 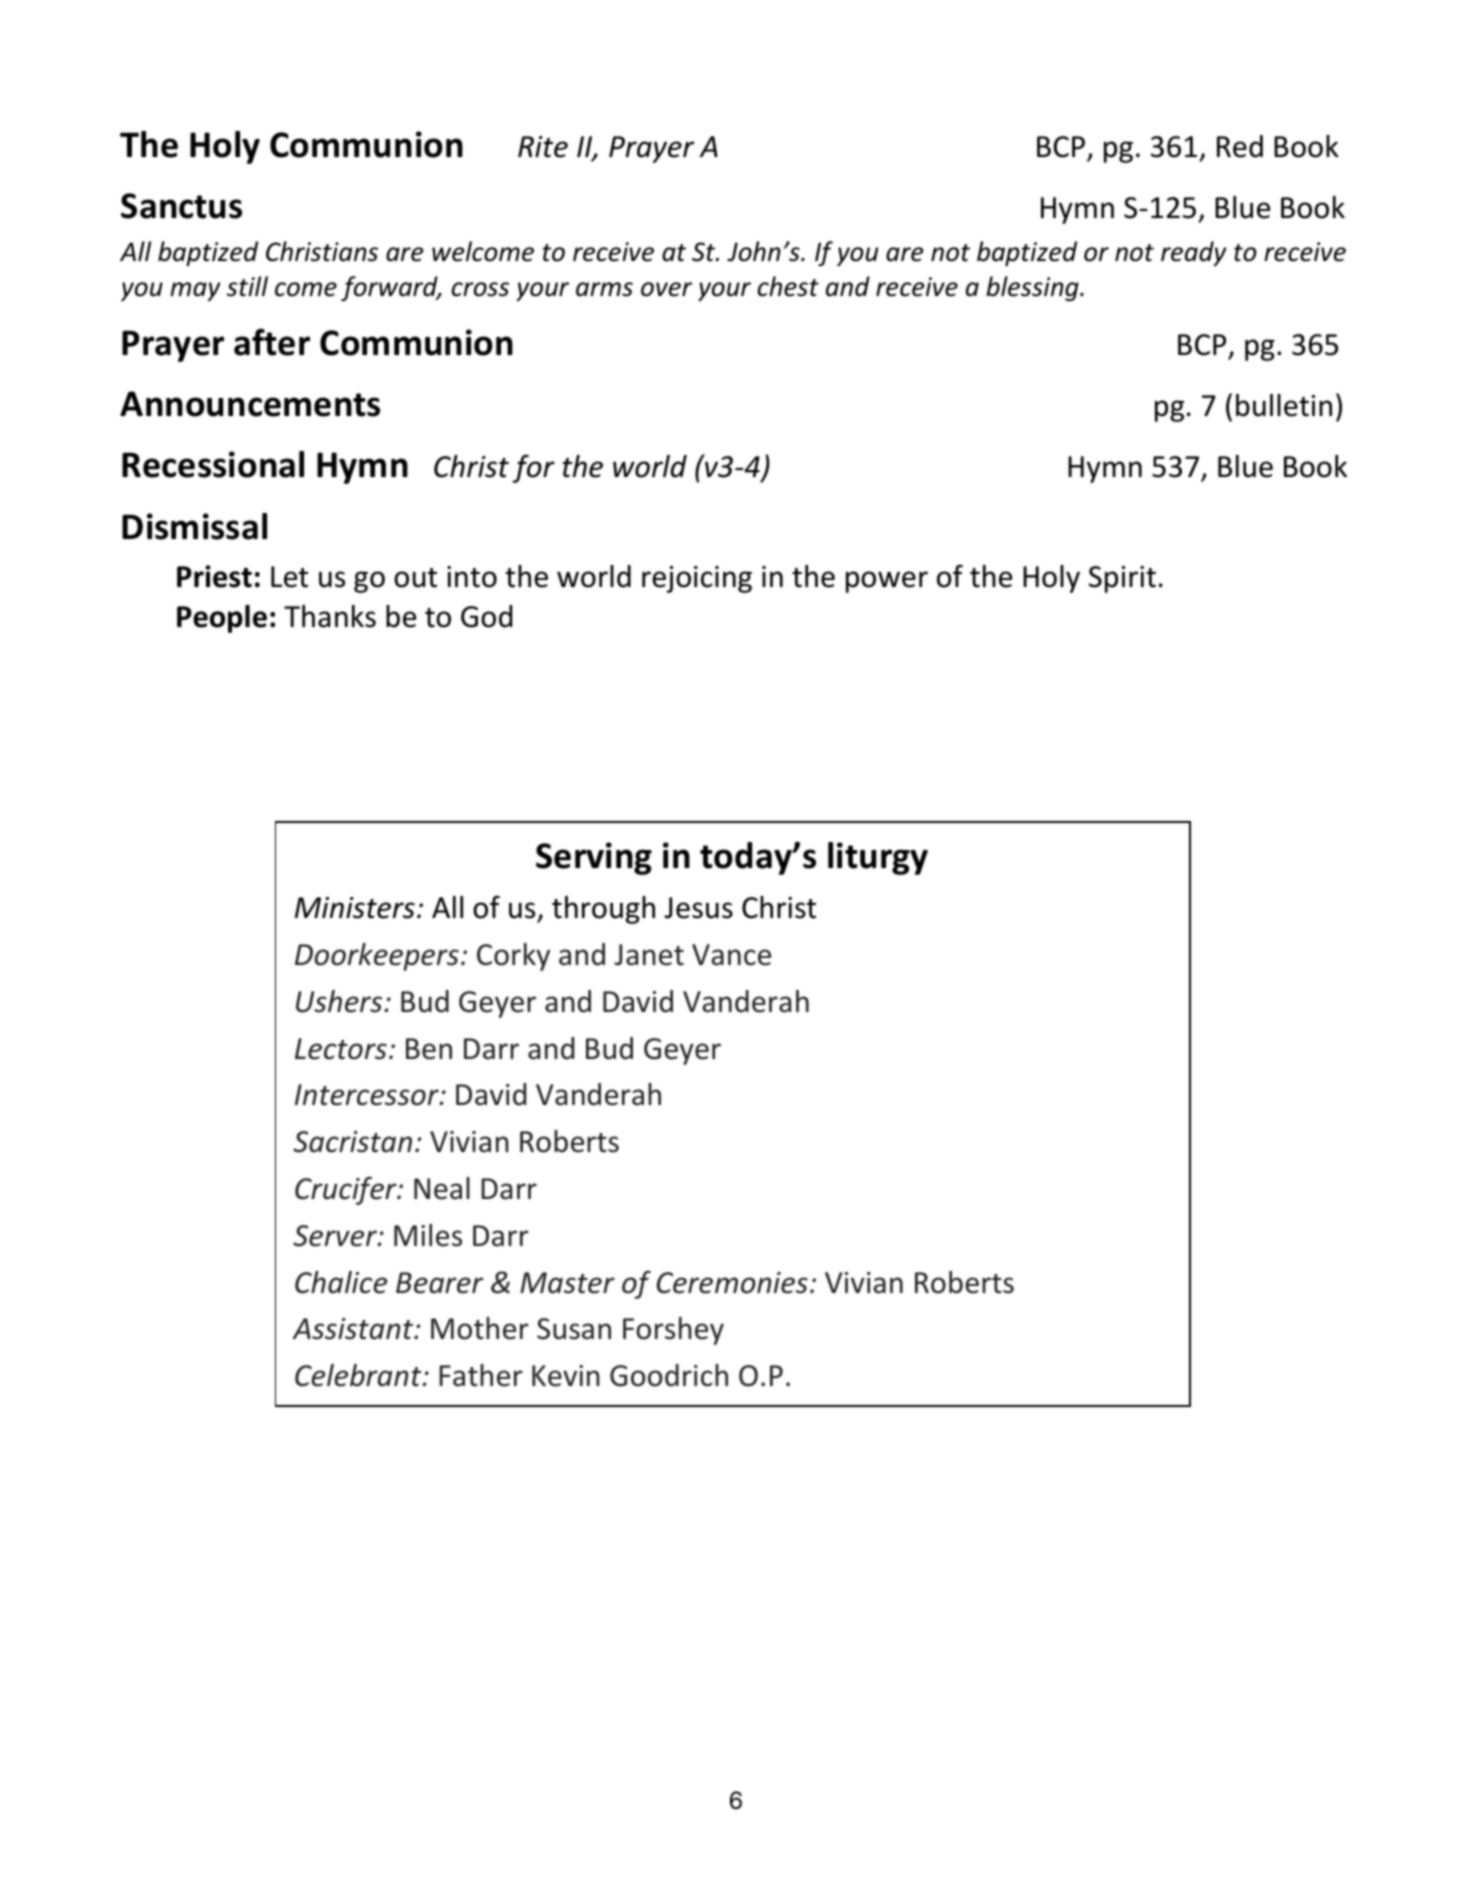 I want to click on bulletin, so click(x=1284, y=405).
